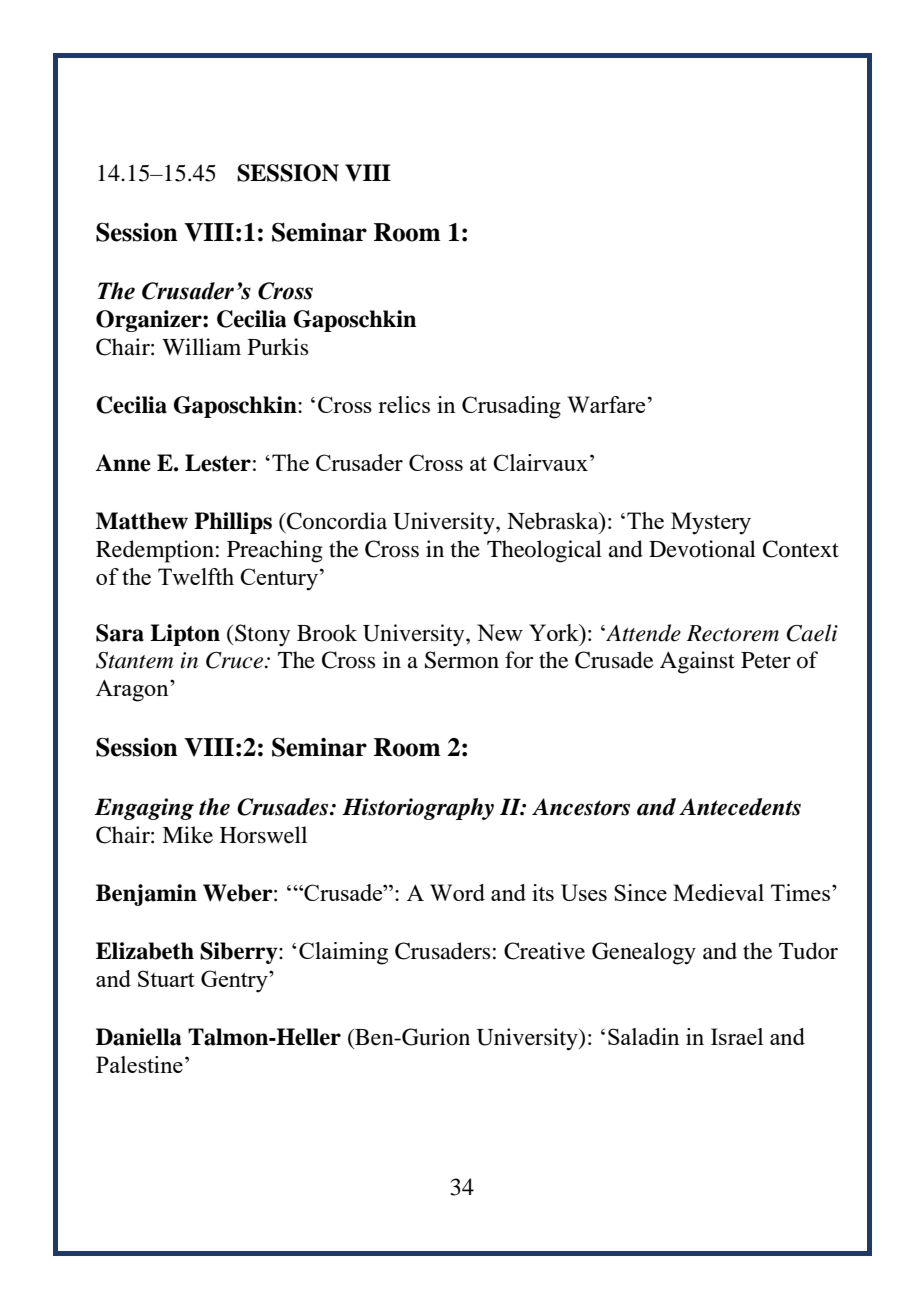 This document has width=924, height=1308. I want to click on Historiography, so click(418, 809).
